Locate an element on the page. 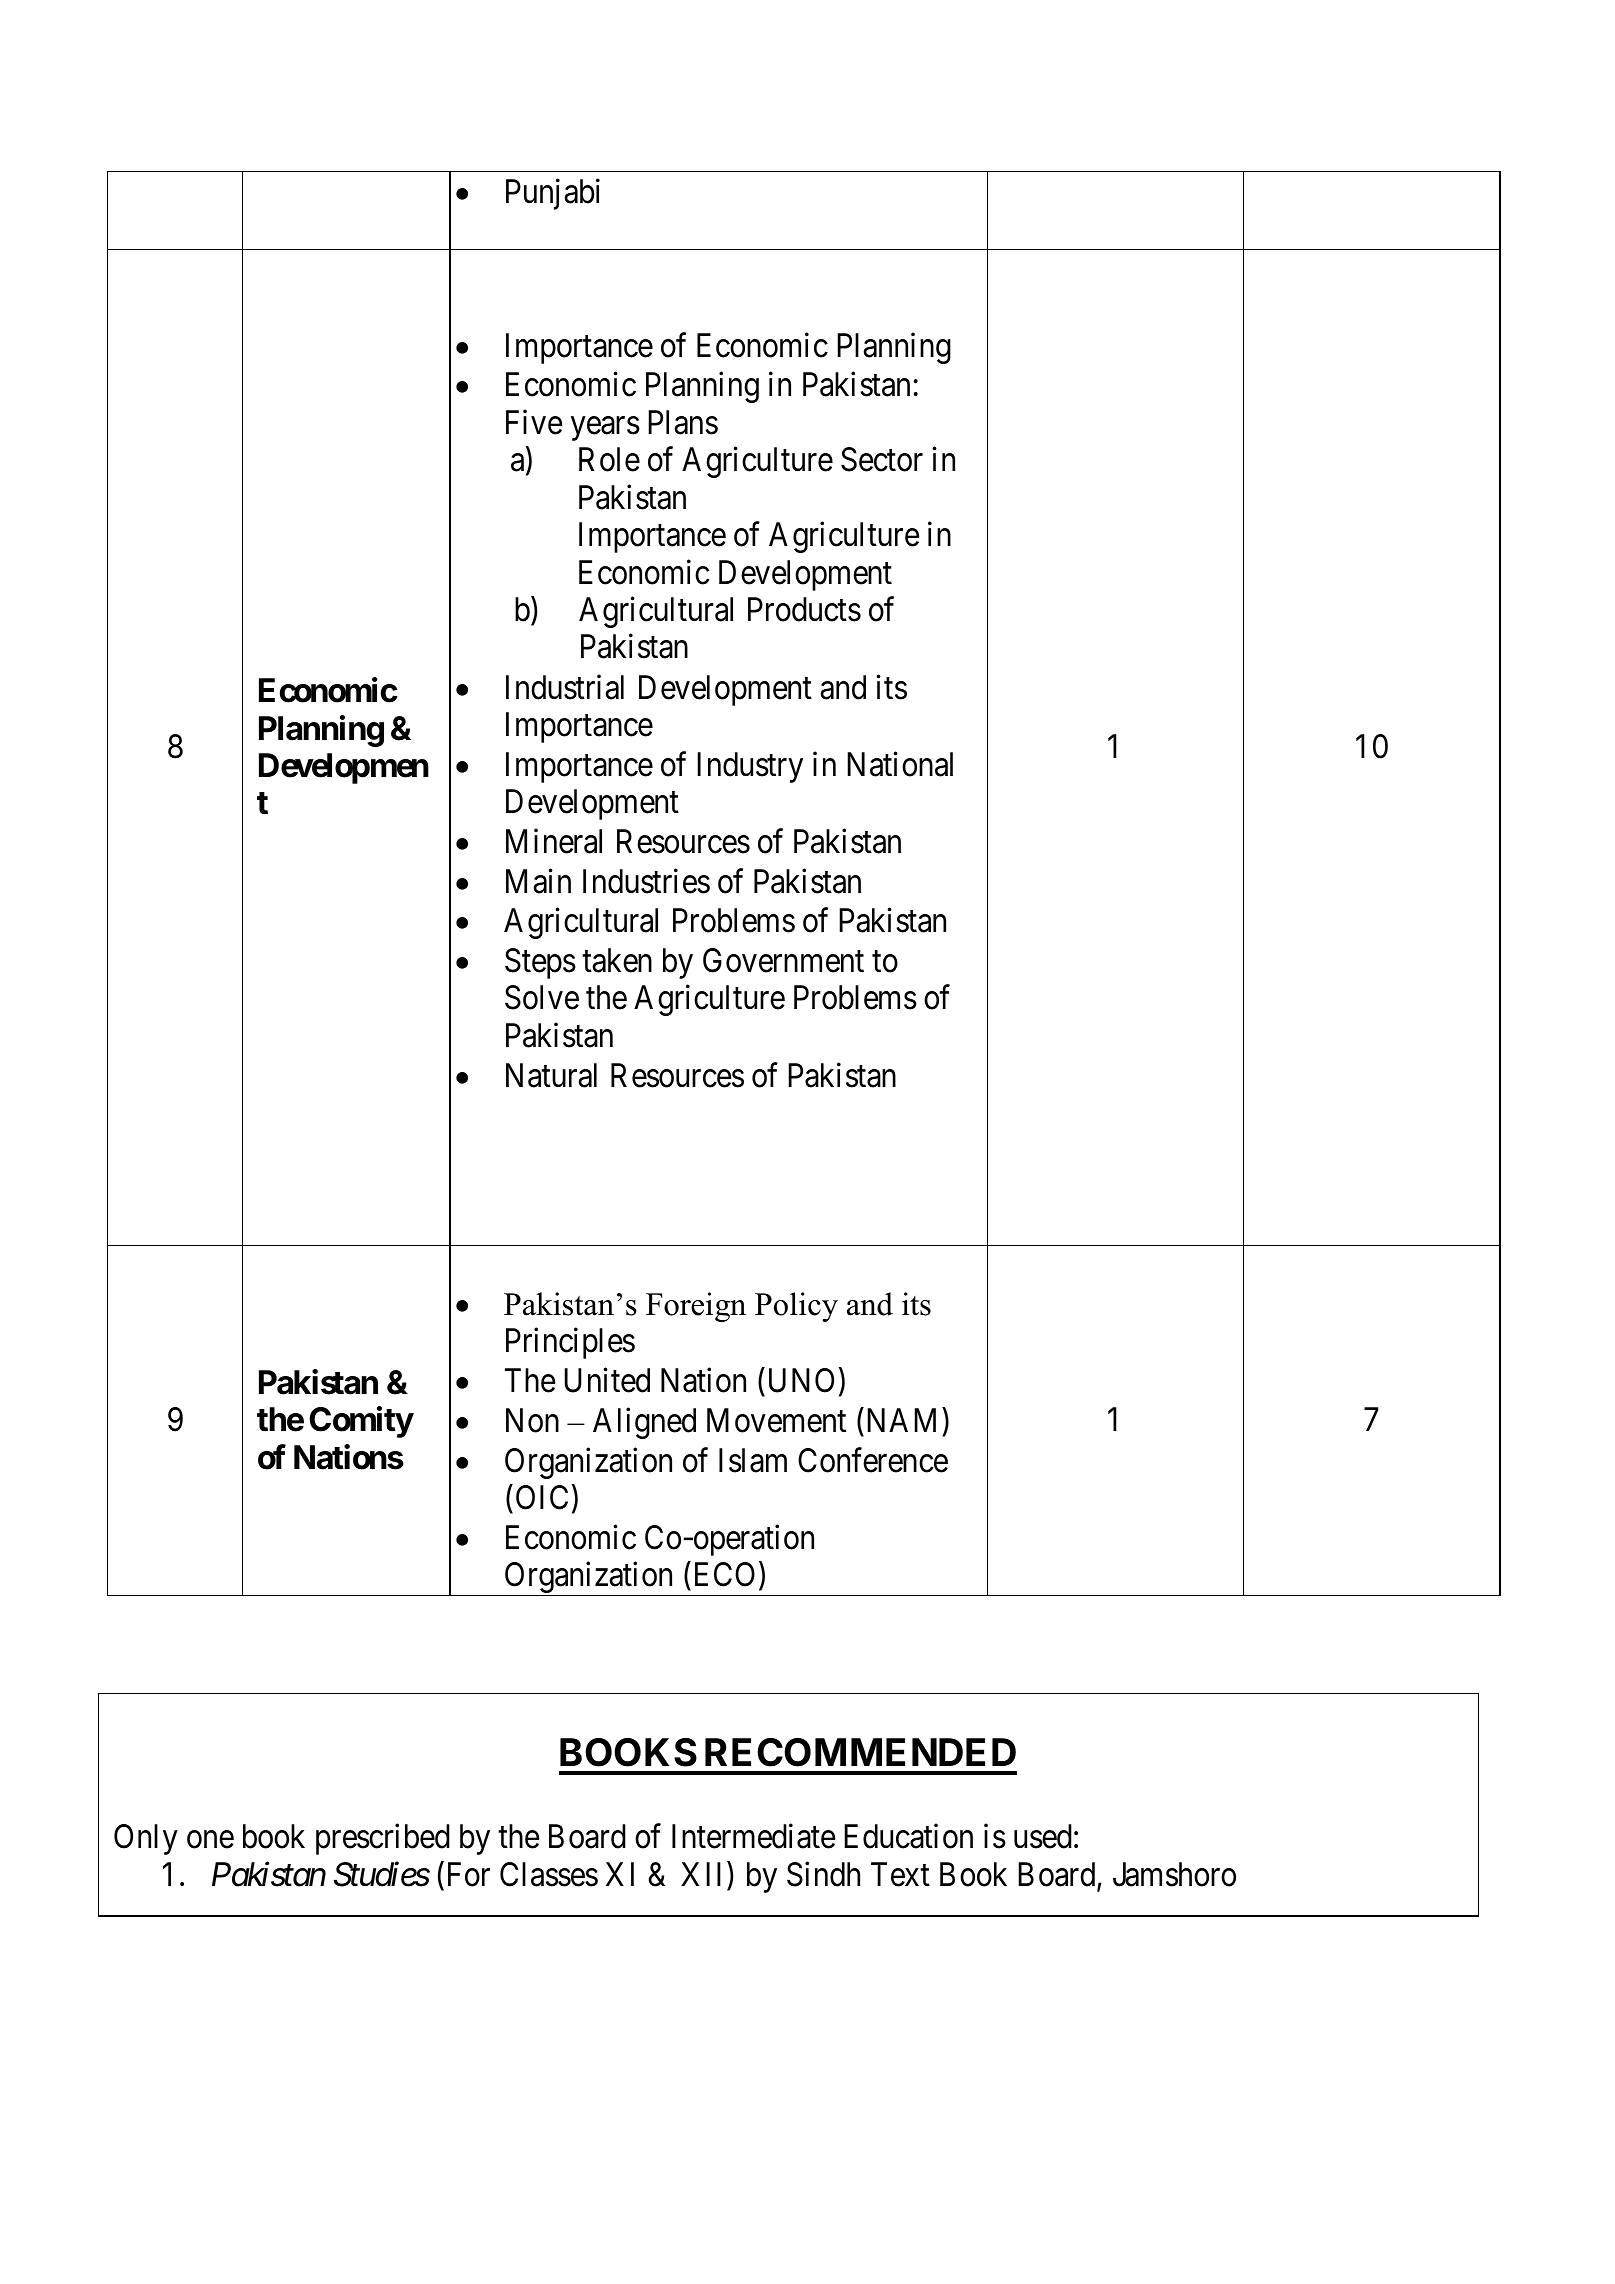  Five is located at coordinates (534, 422).
